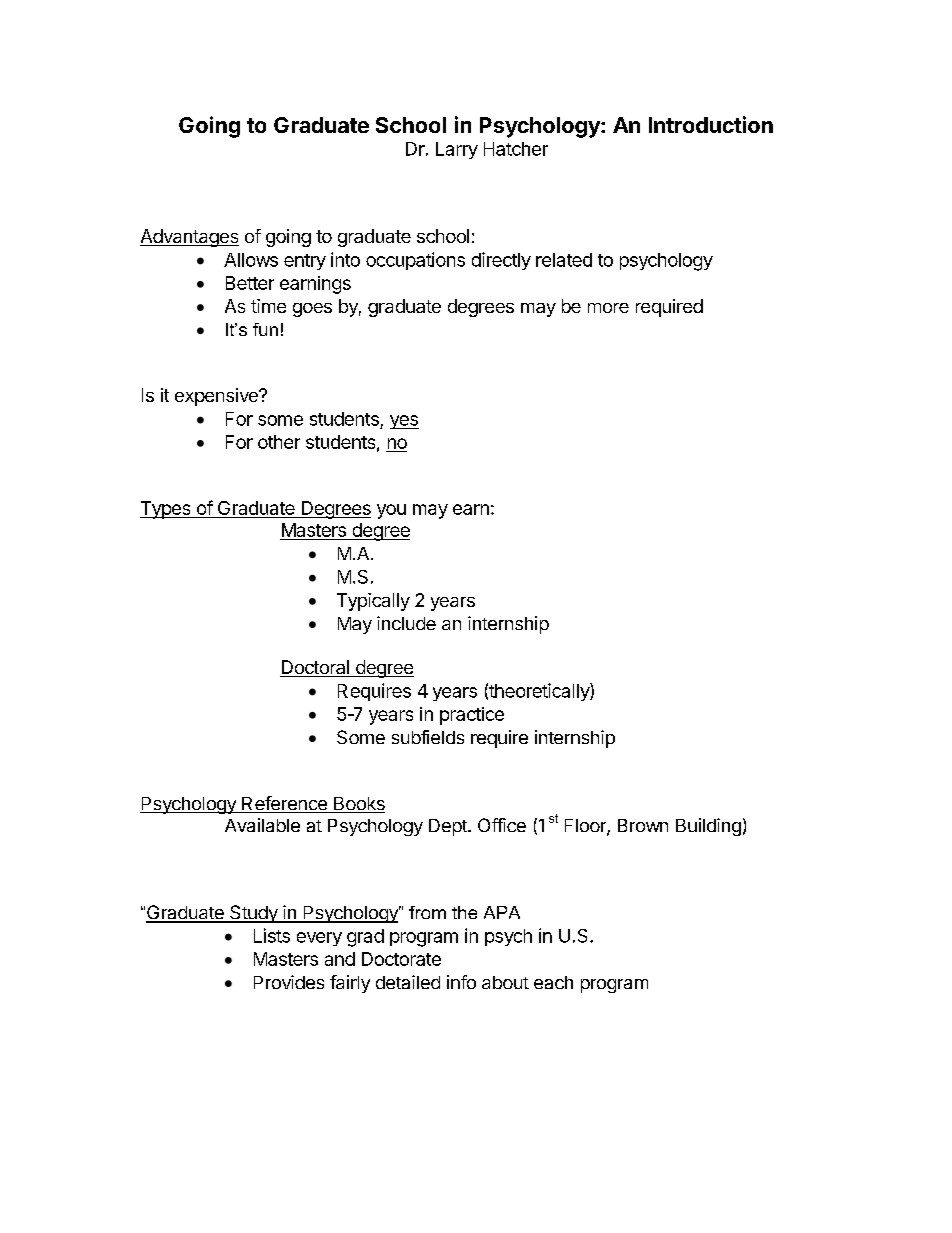 The width and height of the image is (952, 1233). What do you see at coordinates (457, 150) in the image?
I see `Larry` at bounding box center [457, 150].
